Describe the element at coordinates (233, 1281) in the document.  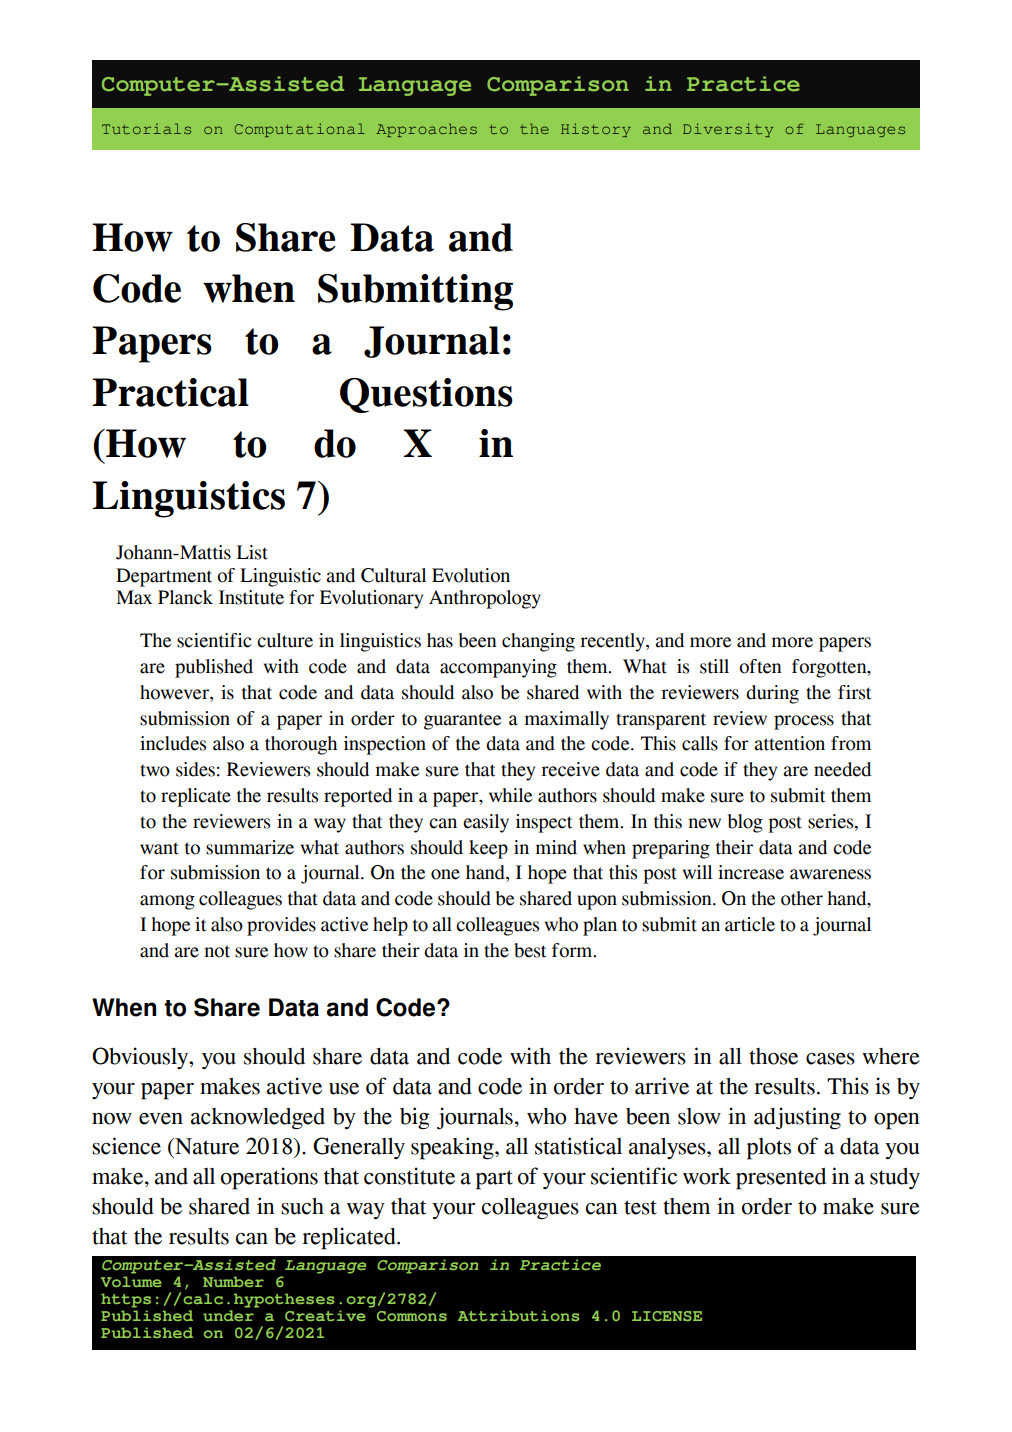
I see `Number` at that location.
